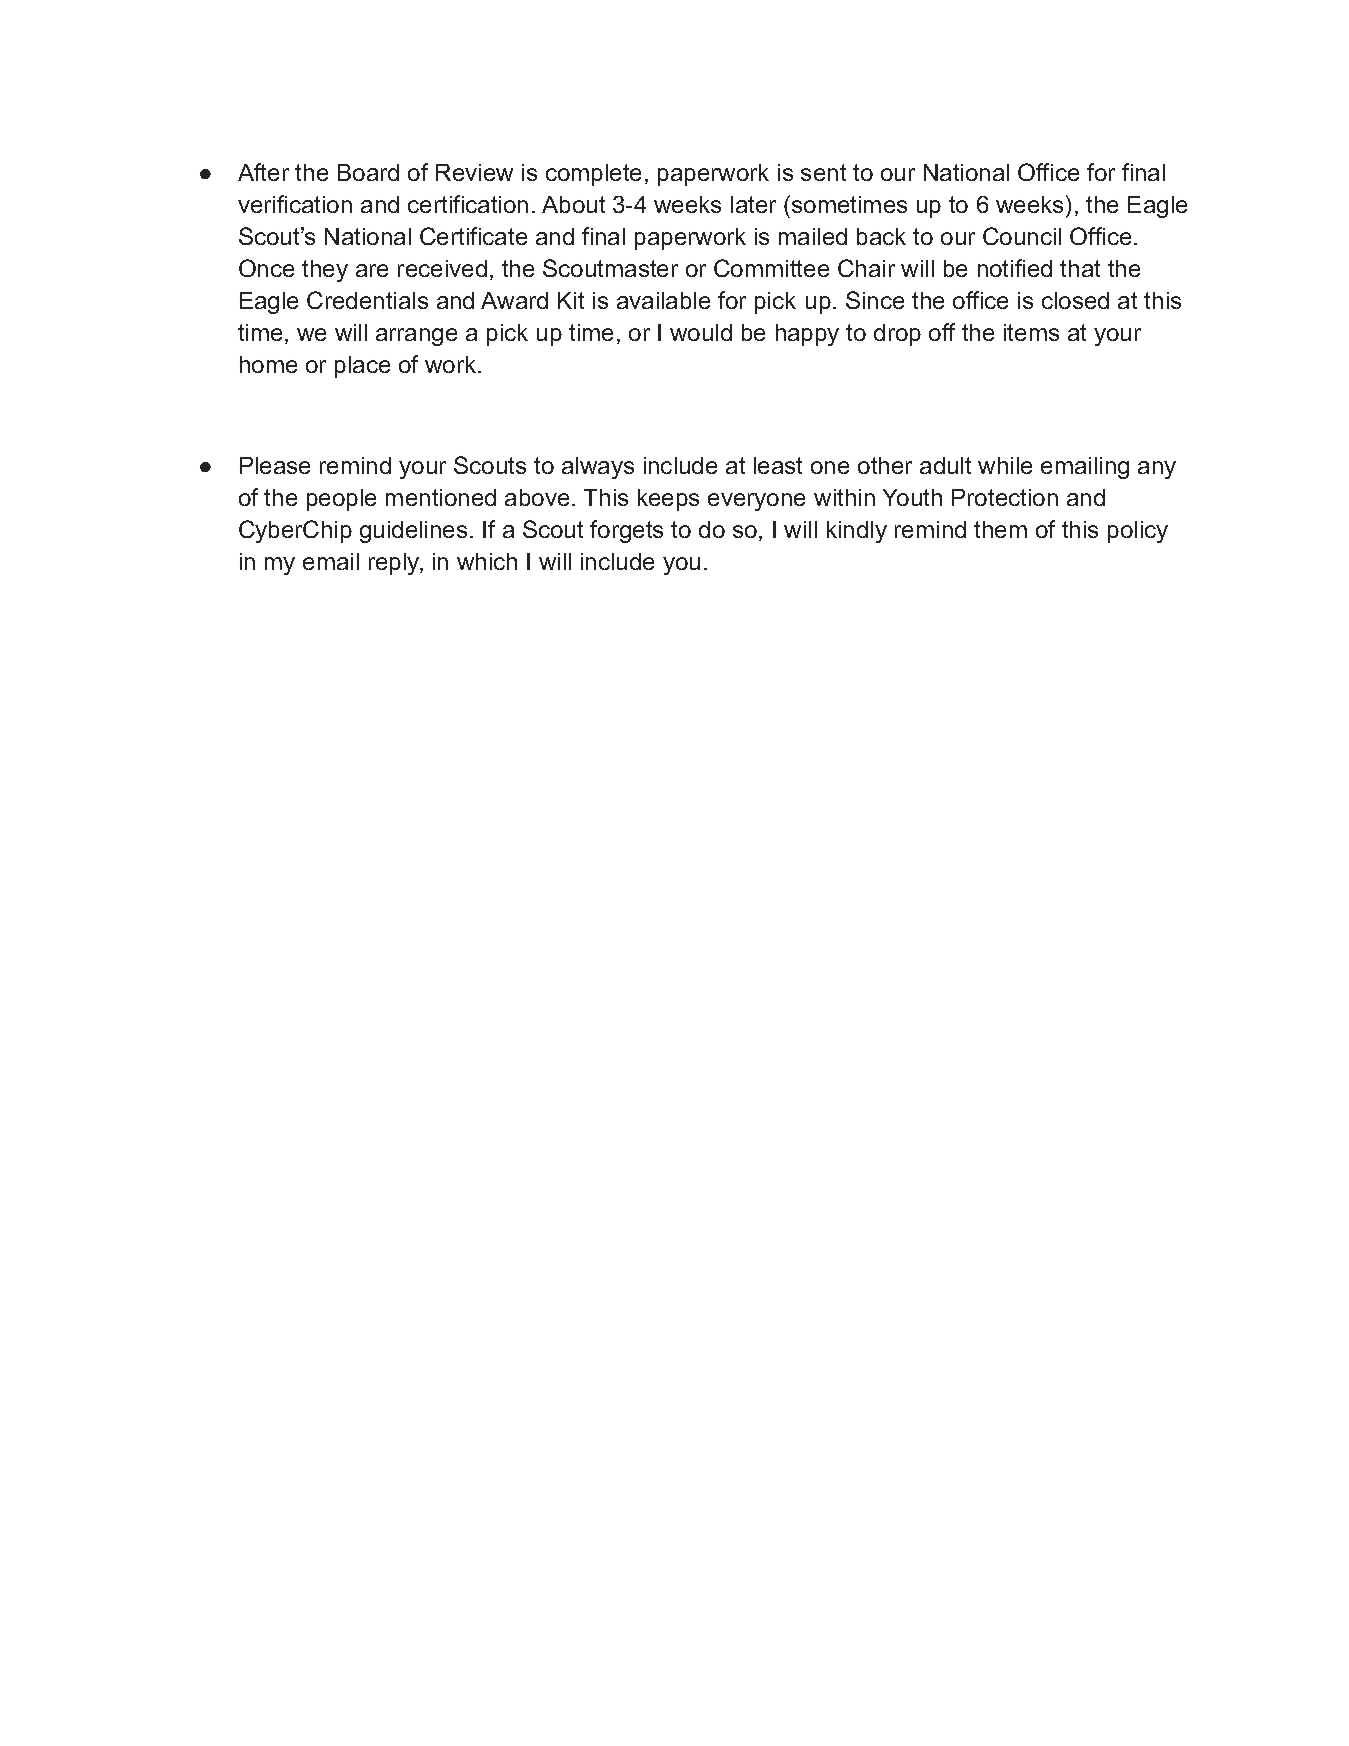 Image resolution: width=1349 pixels, height=1746 pixels. What do you see at coordinates (778, 465) in the screenshot?
I see `least` at bounding box center [778, 465].
